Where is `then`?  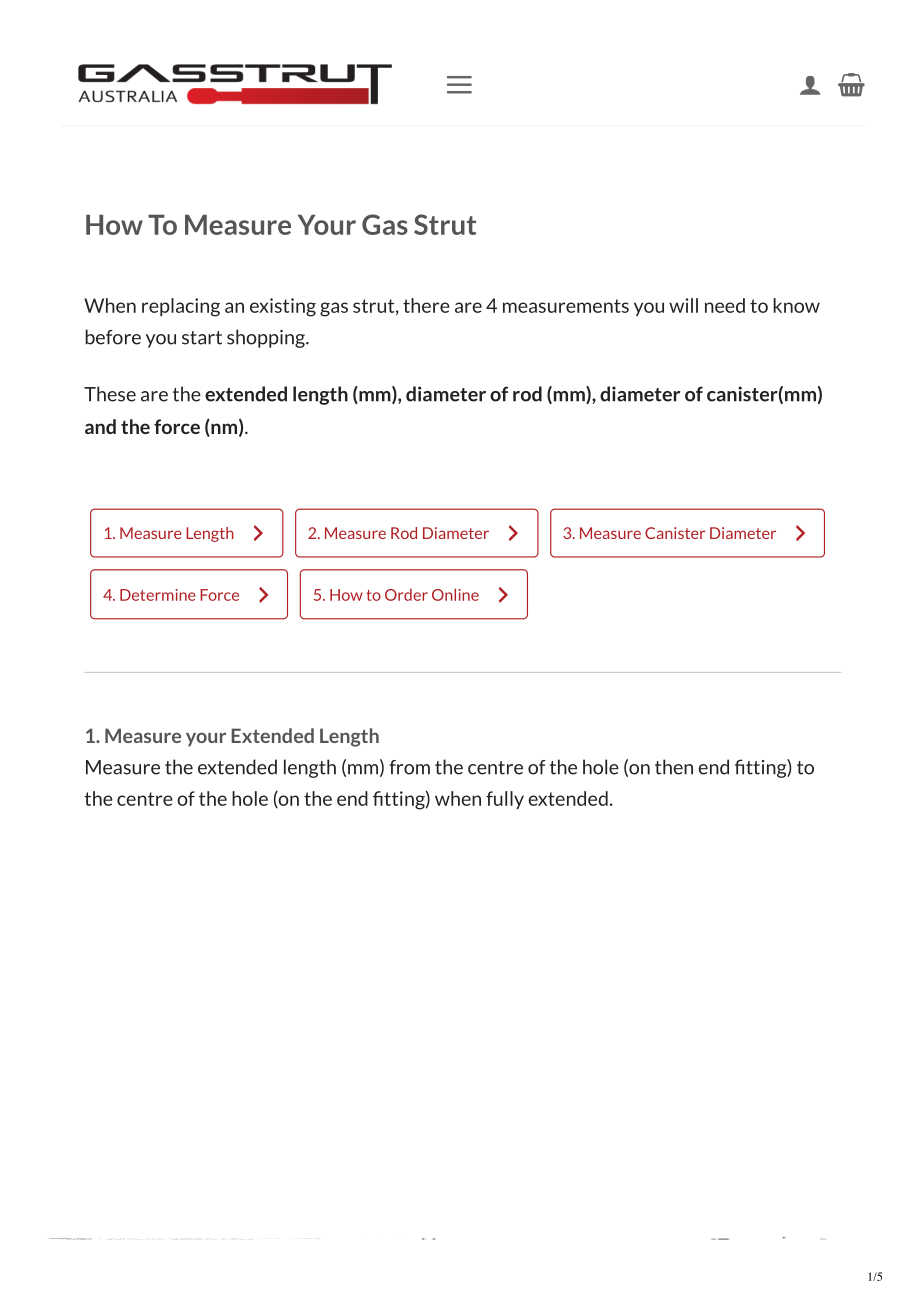
then is located at coordinates (674, 767).
